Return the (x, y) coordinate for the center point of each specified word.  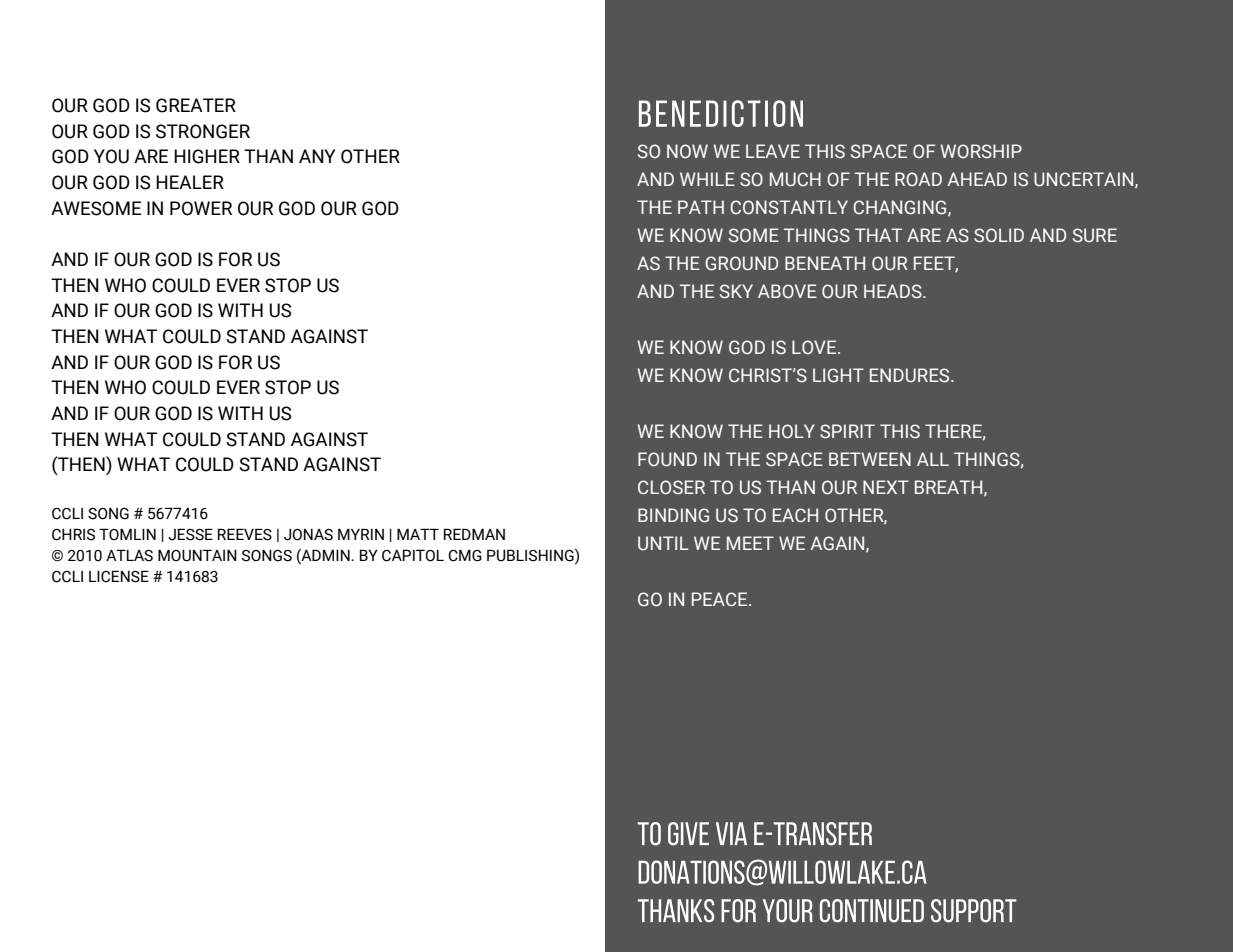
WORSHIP (981, 151)
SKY (736, 291)
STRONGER (203, 131)
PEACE (721, 599)
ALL (933, 459)
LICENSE (119, 576)
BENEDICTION (721, 113)
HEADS (894, 291)
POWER (201, 208)
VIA (731, 833)
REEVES (245, 534)
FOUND (667, 459)
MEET (750, 543)
